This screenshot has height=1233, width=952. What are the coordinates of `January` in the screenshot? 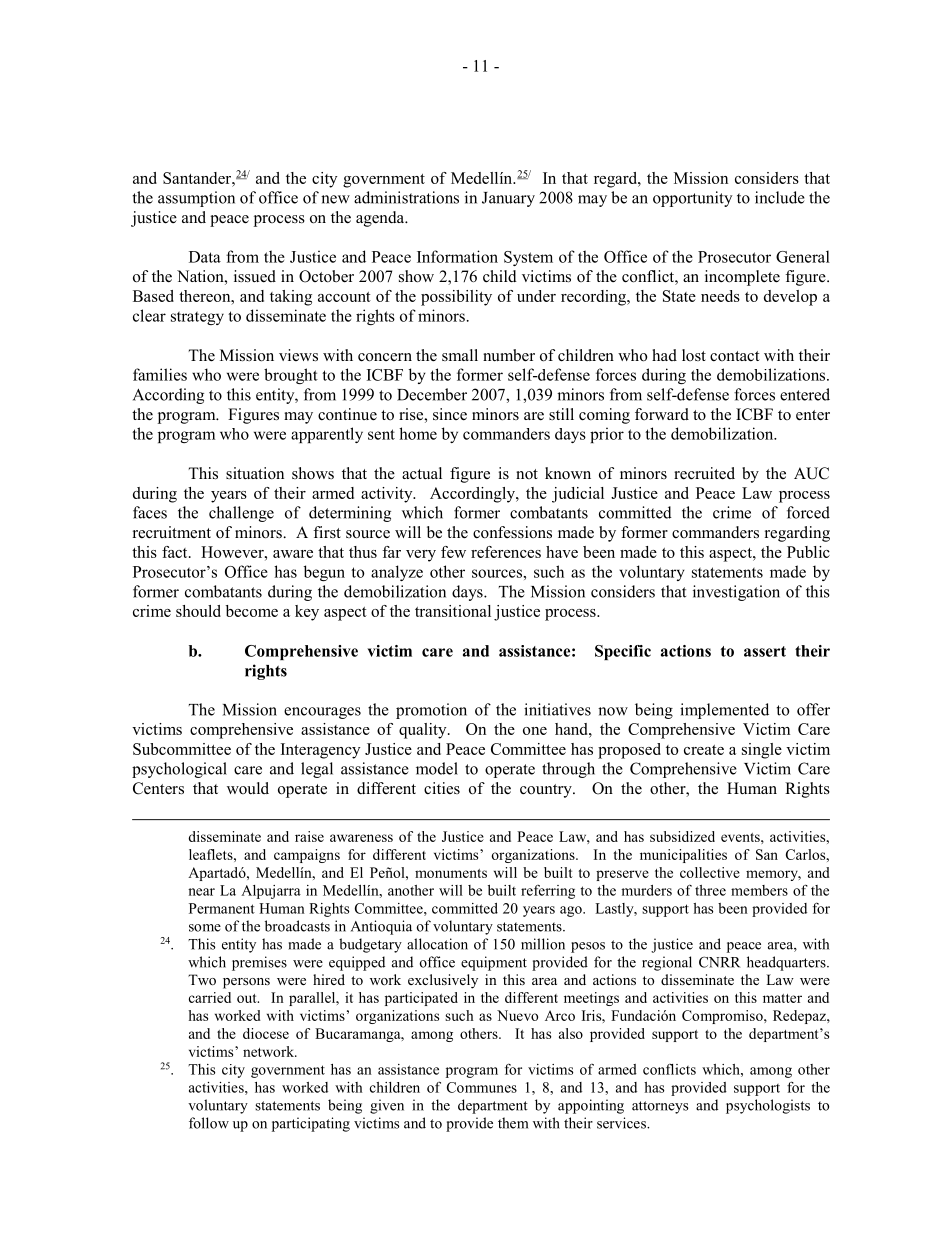 It's located at (508, 199).
